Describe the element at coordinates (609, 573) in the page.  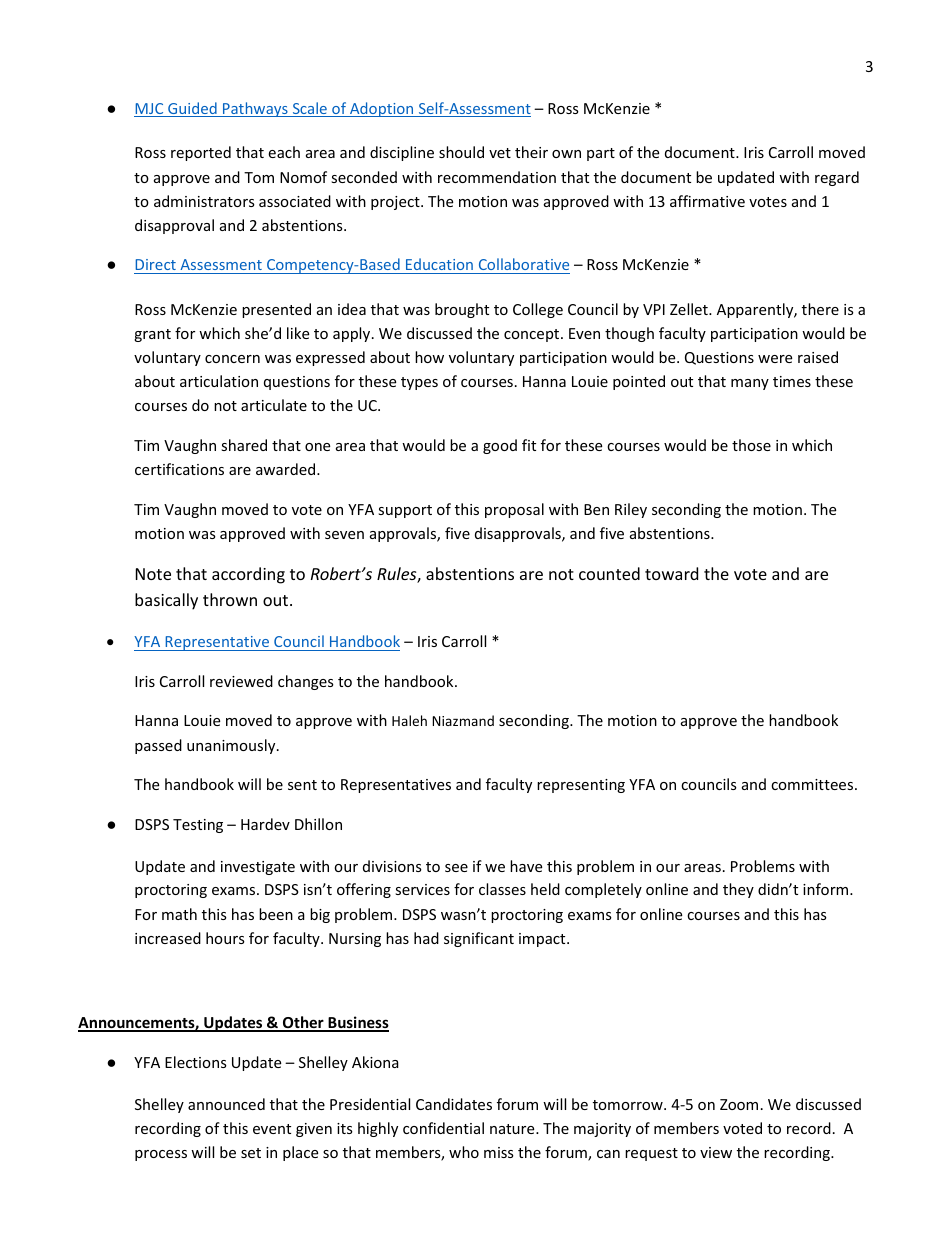
I see `counted` at that location.
